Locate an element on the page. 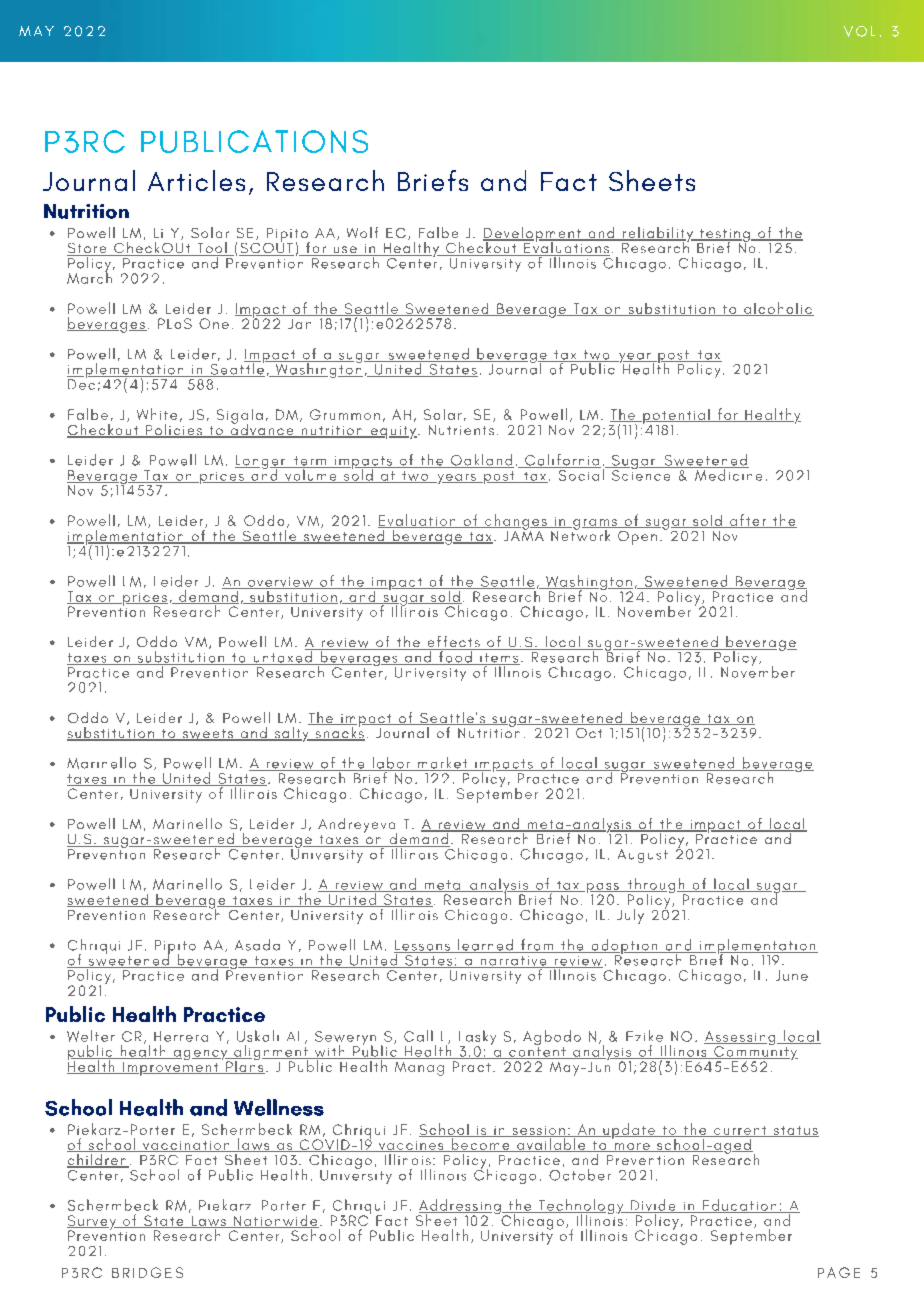 The width and height of the image is (924, 1308). Articles is located at coordinates (196, 180).
